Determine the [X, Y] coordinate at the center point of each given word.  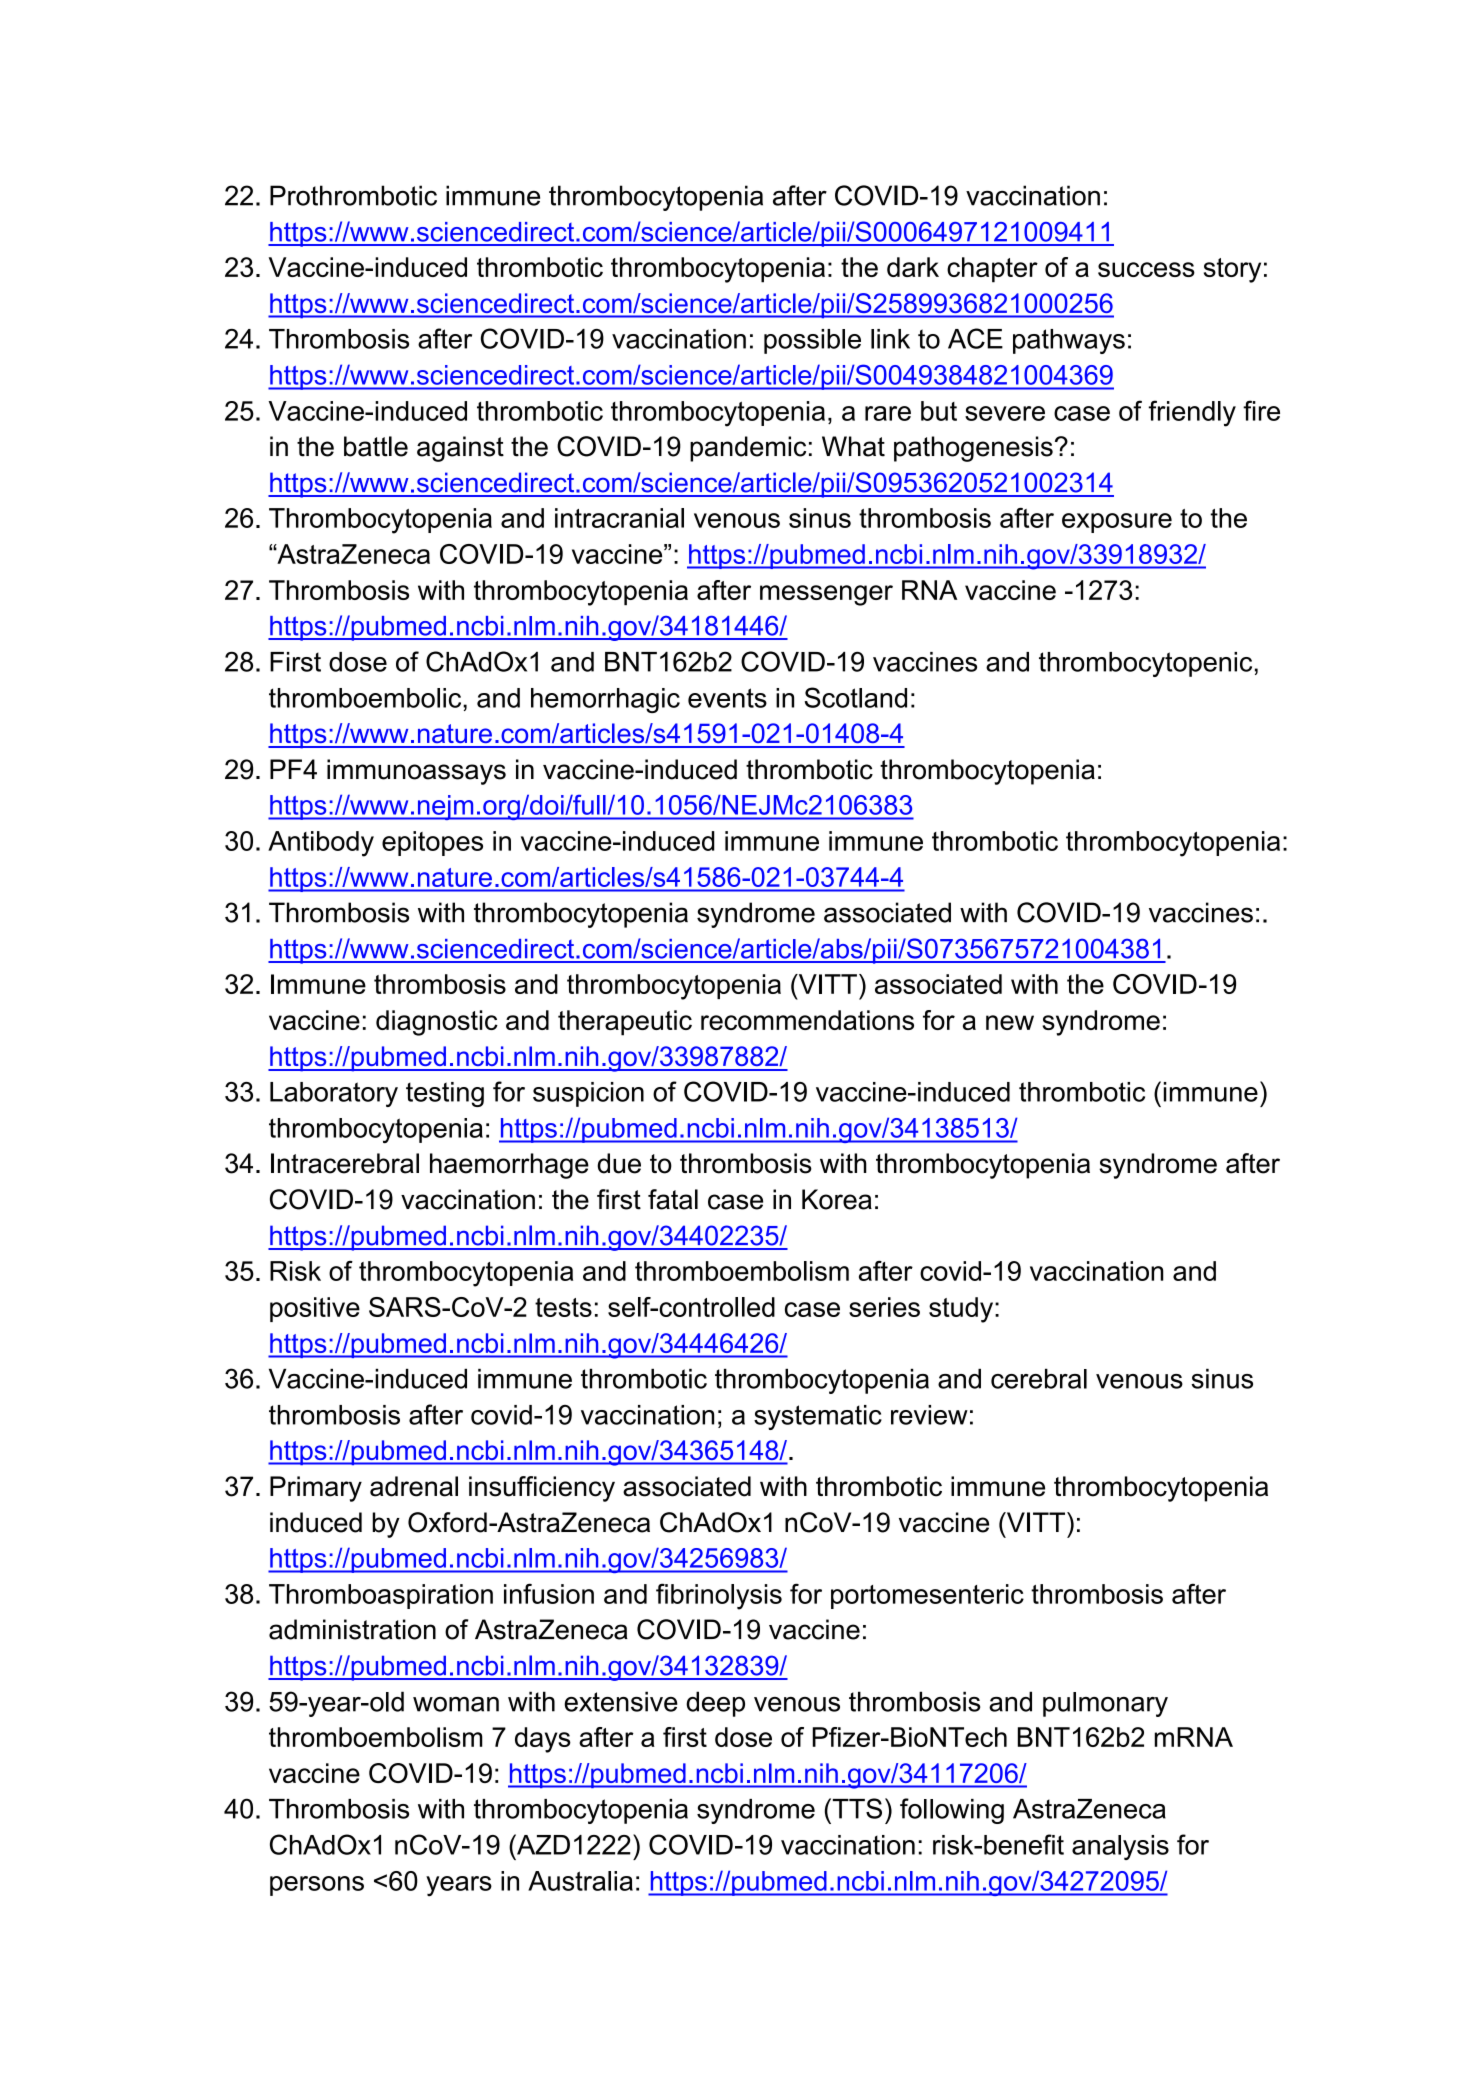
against [460, 449]
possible [812, 341]
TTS [856, 1808]
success [1146, 269]
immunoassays [416, 772]
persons [317, 1886]
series [884, 1307]
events [727, 698]
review [929, 1415]
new [1010, 1022]
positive [315, 1309]
